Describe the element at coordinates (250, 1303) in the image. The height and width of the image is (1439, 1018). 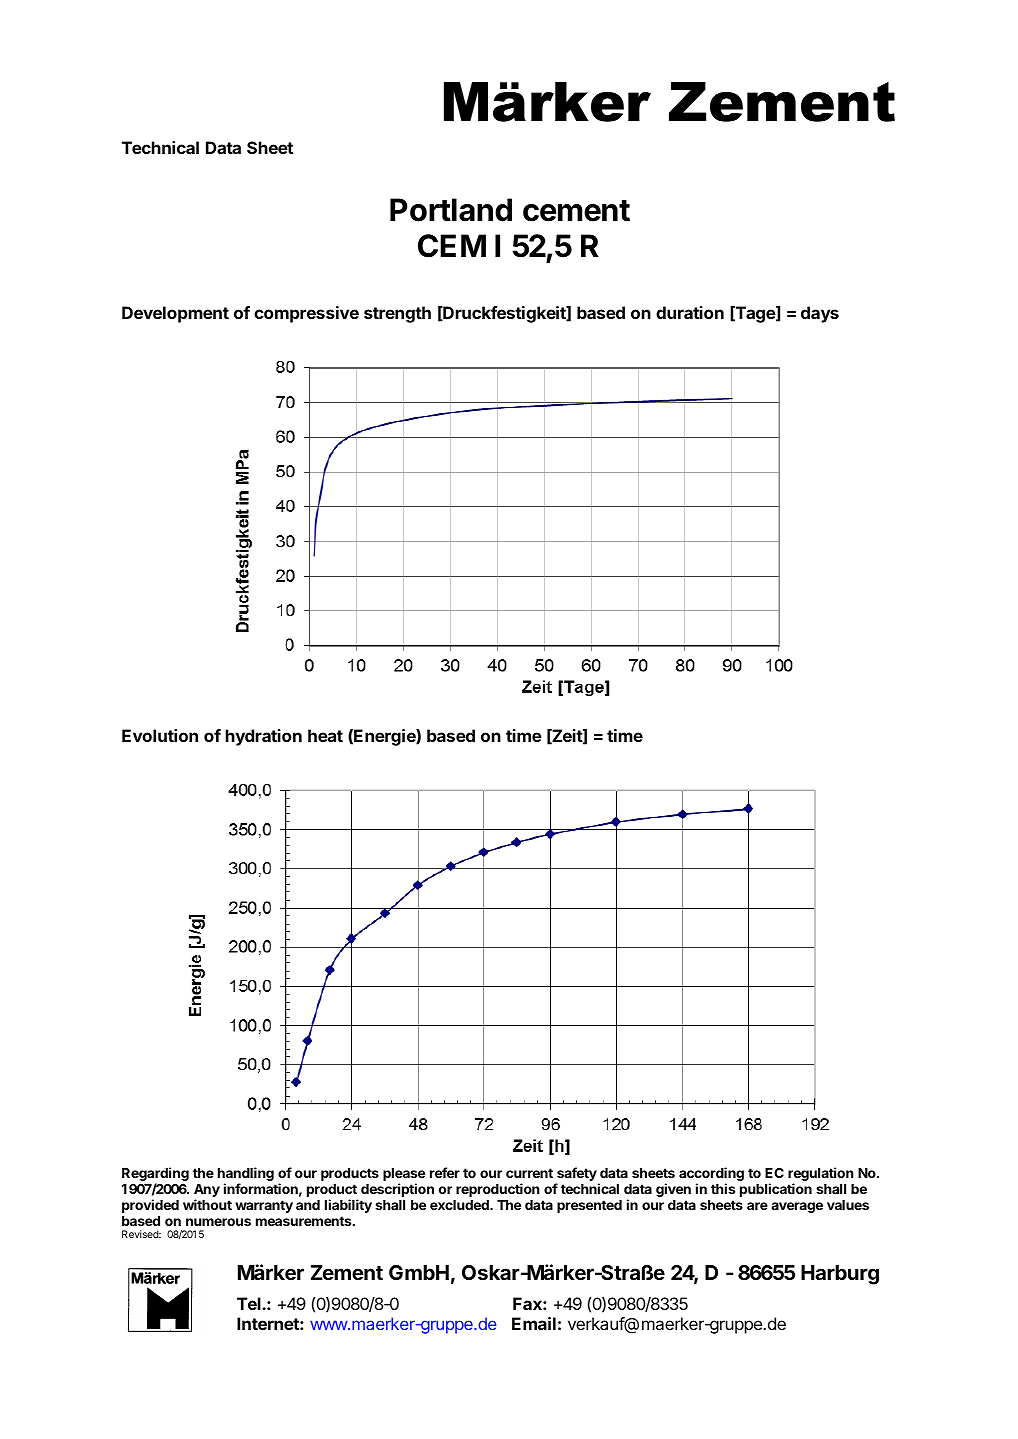
I see `Tel` at that location.
